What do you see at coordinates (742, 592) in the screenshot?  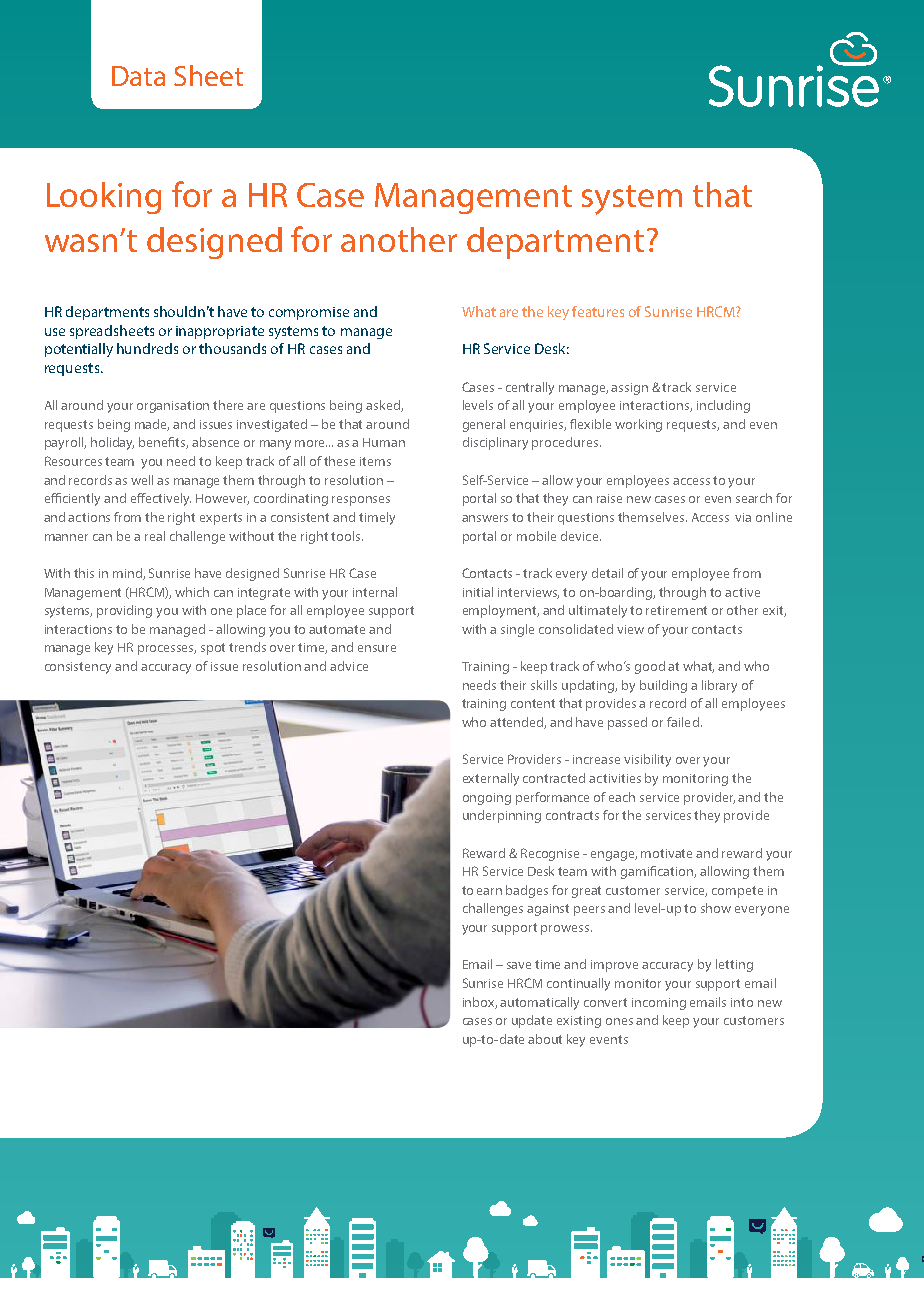 I see `active` at bounding box center [742, 592].
